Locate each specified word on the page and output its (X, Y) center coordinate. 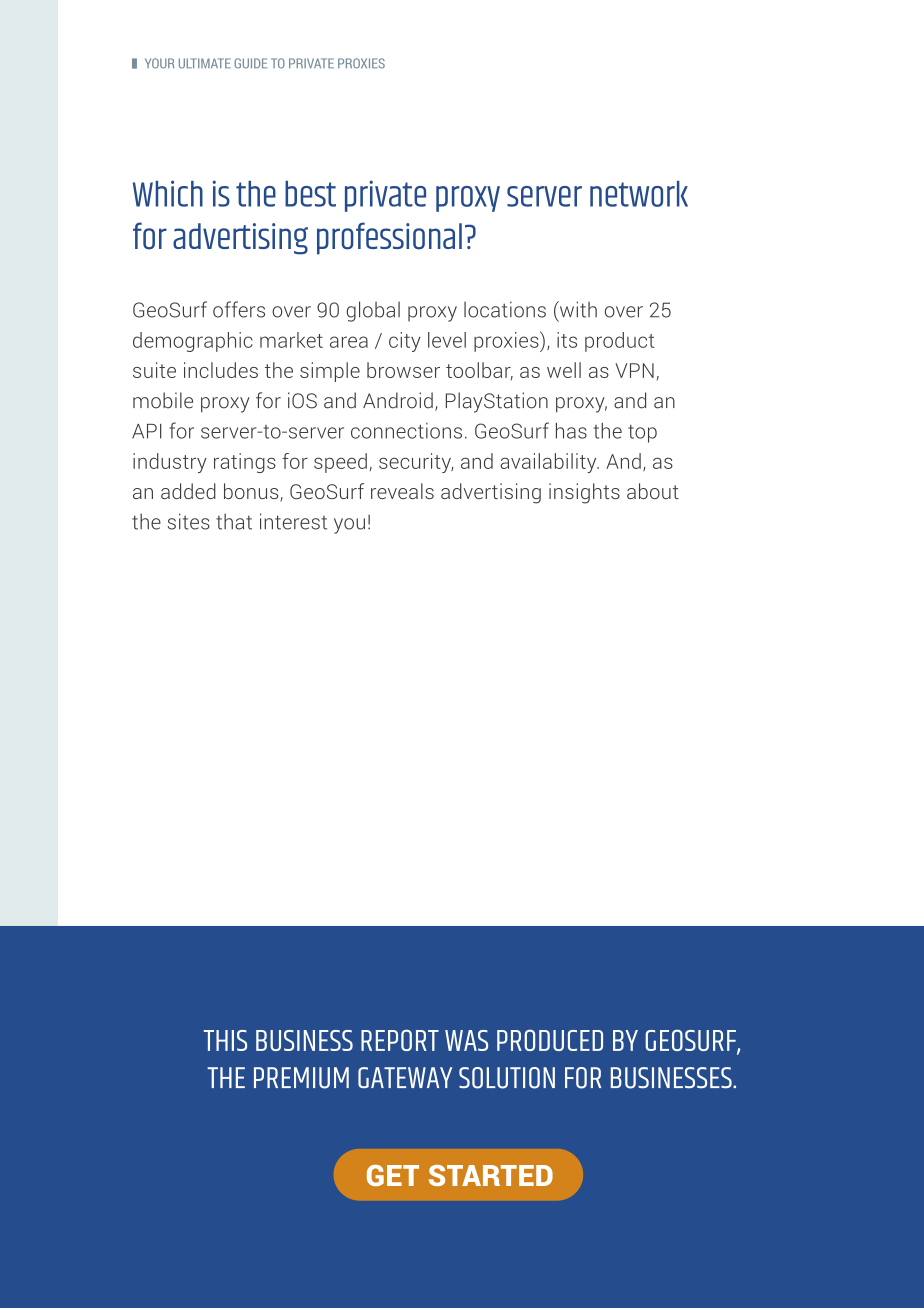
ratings (245, 463)
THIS (225, 1040)
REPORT (400, 1040)
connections (406, 431)
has (571, 430)
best (310, 194)
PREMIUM (301, 1078)
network (639, 194)
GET (393, 1175)
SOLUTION (507, 1078)
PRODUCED (550, 1040)
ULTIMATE (205, 63)
